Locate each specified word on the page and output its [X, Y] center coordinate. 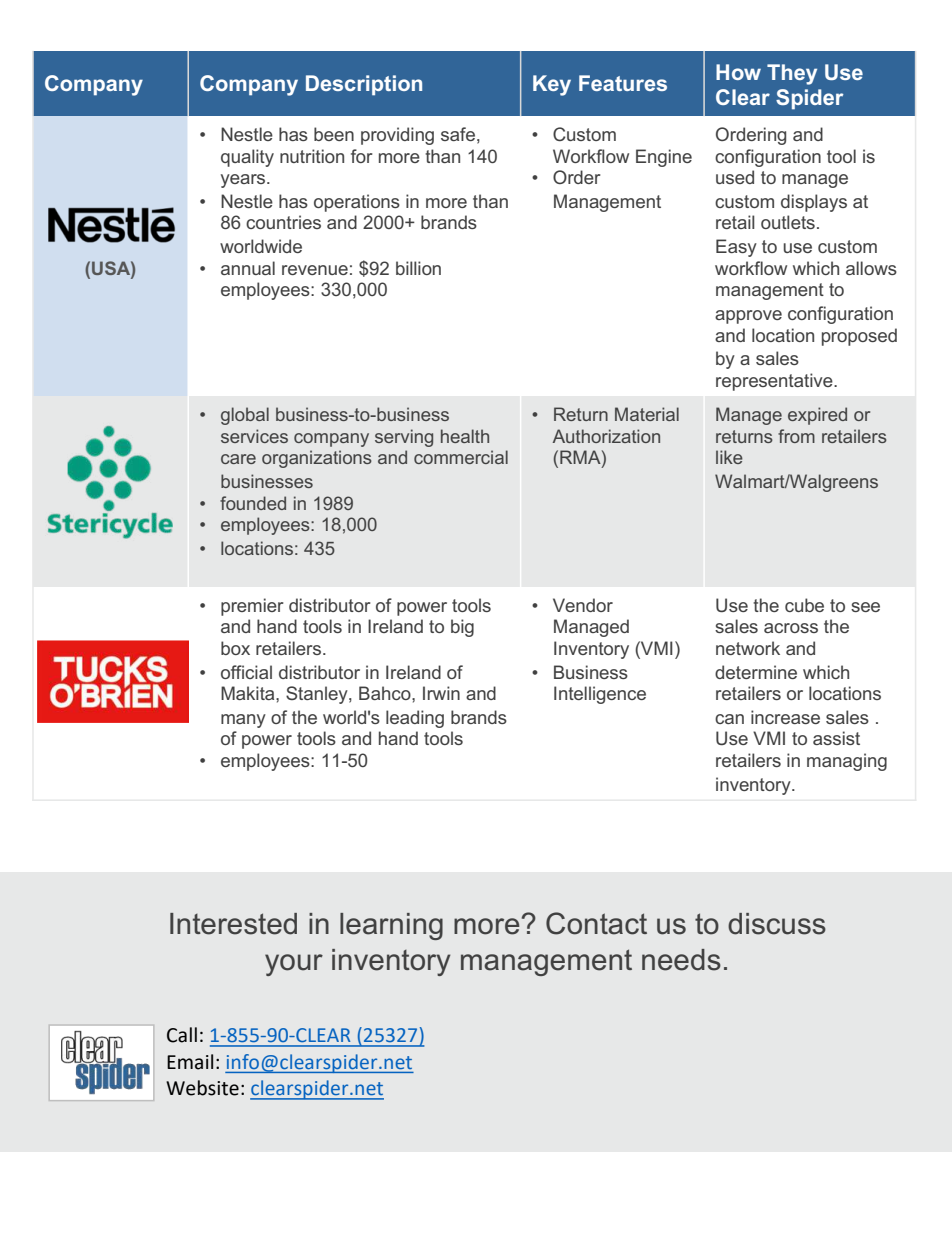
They [792, 74]
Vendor [583, 605]
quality [247, 158]
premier [252, 607]
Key [552, 85]
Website [202, 1088]
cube [804, 605]
